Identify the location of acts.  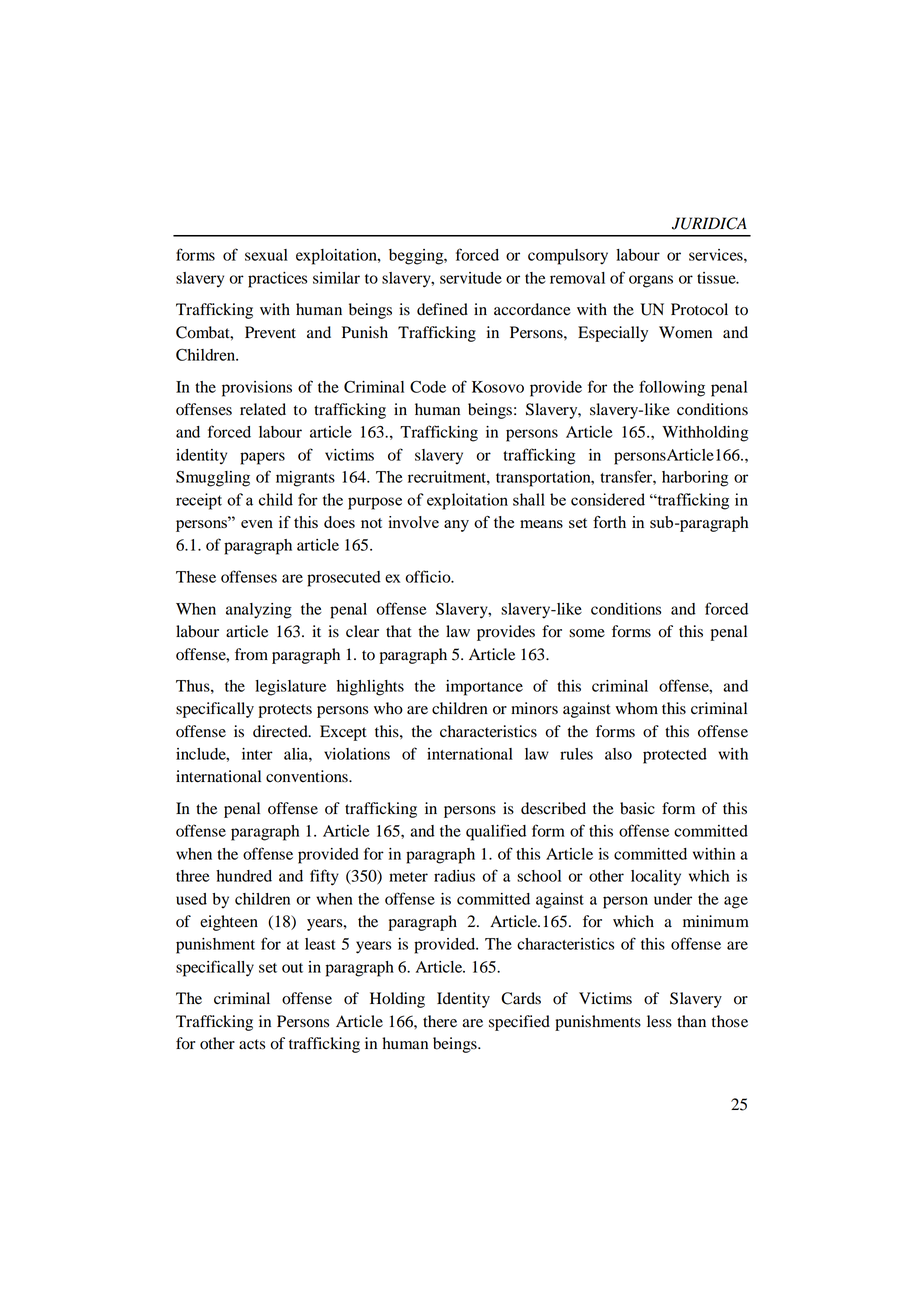
(252, 1044).
